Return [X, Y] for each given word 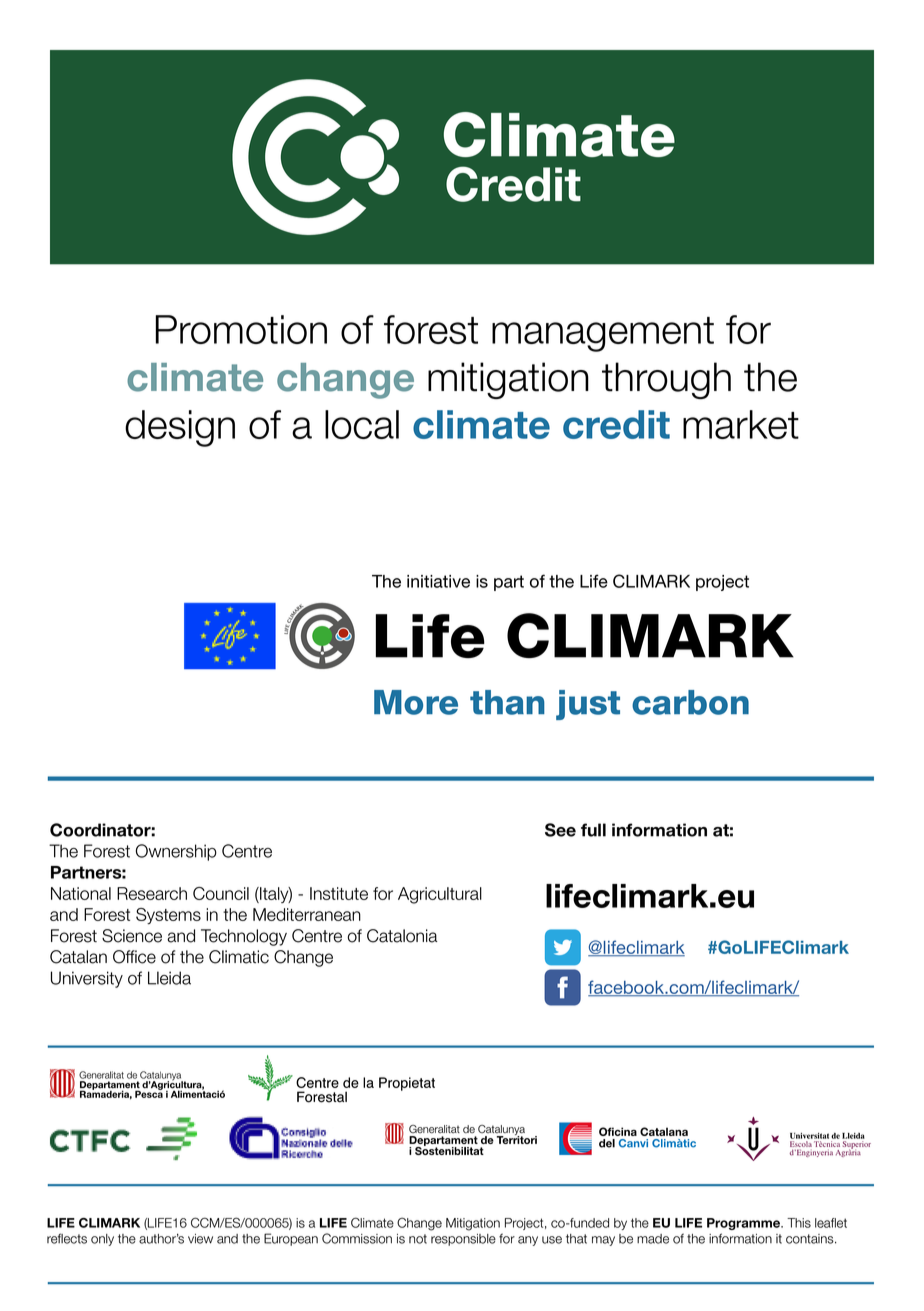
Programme [745, 1224]
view [200, 1239]
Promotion [241, 329]
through [666, 380]
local [362, 424]
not [418, 1239]
